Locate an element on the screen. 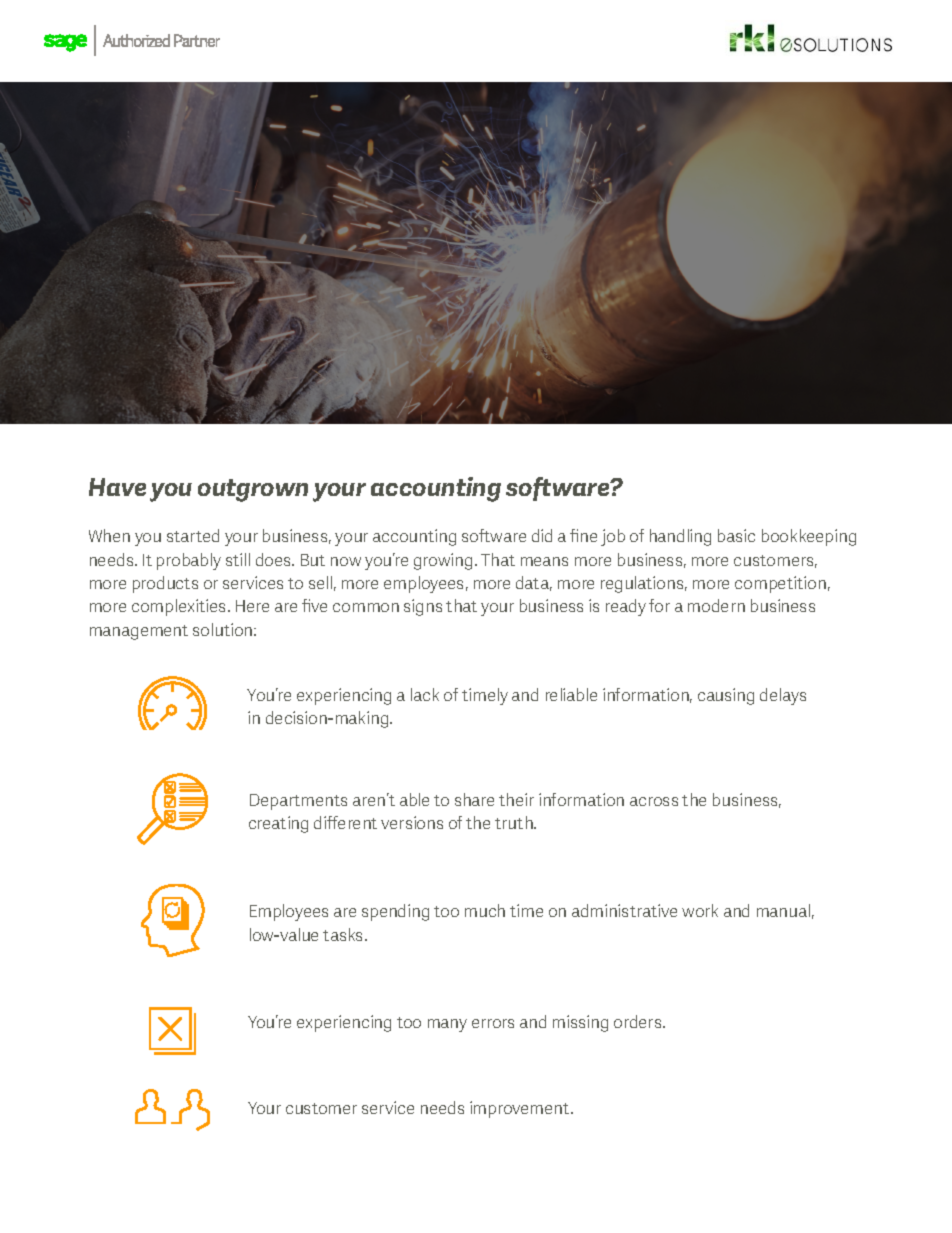  lack is located at coordinates (425, 694).
